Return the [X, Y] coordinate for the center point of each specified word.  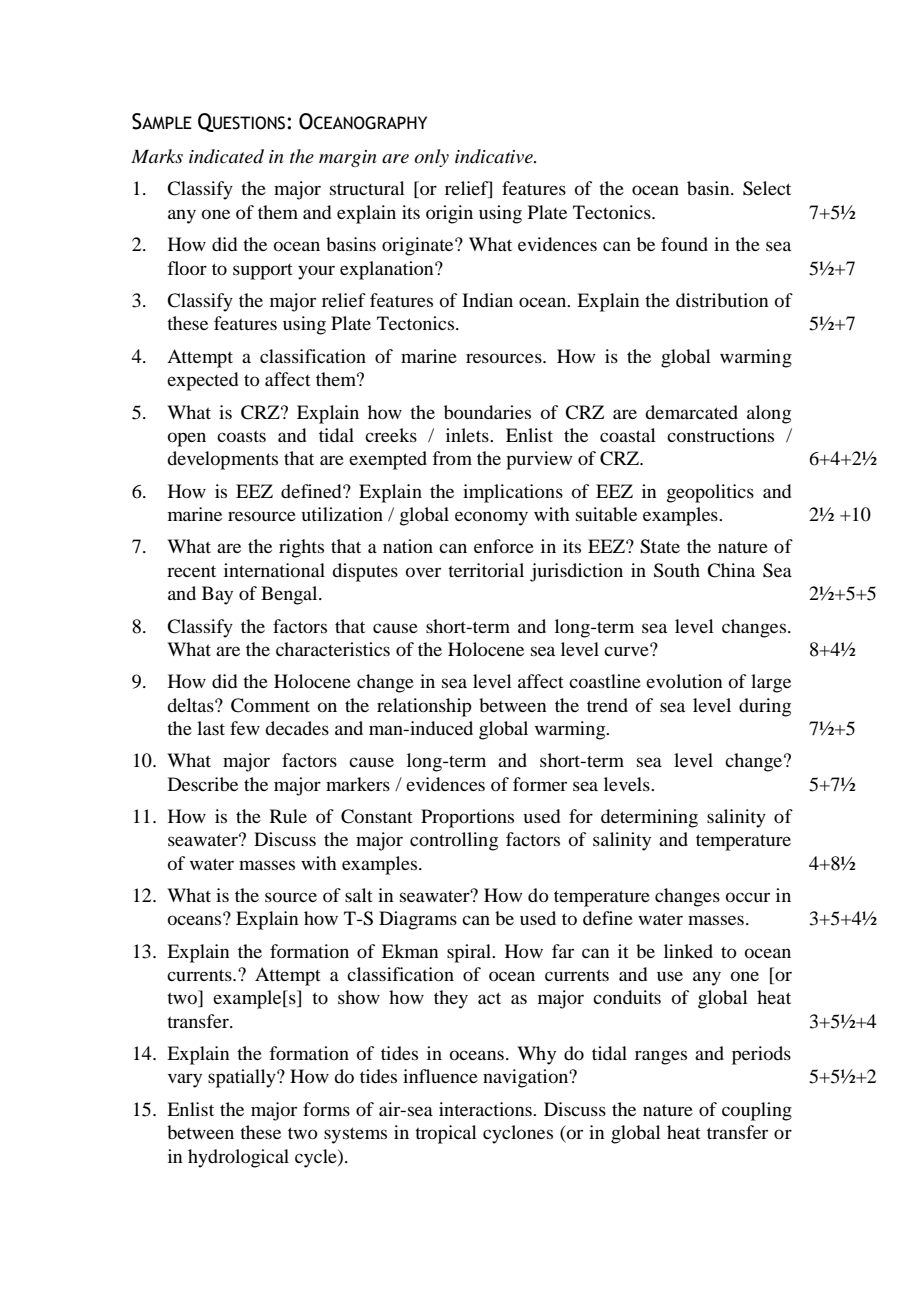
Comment [270, 705]
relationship [424, 707]
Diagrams [418, 920]
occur [748, 897]
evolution [684, 681]
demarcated [691, 412]
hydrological [238, 1158]
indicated [226, 156]
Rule [288, 816]
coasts [241, 436]
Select [767, 188]
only [431, 158]
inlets [468, 435]
